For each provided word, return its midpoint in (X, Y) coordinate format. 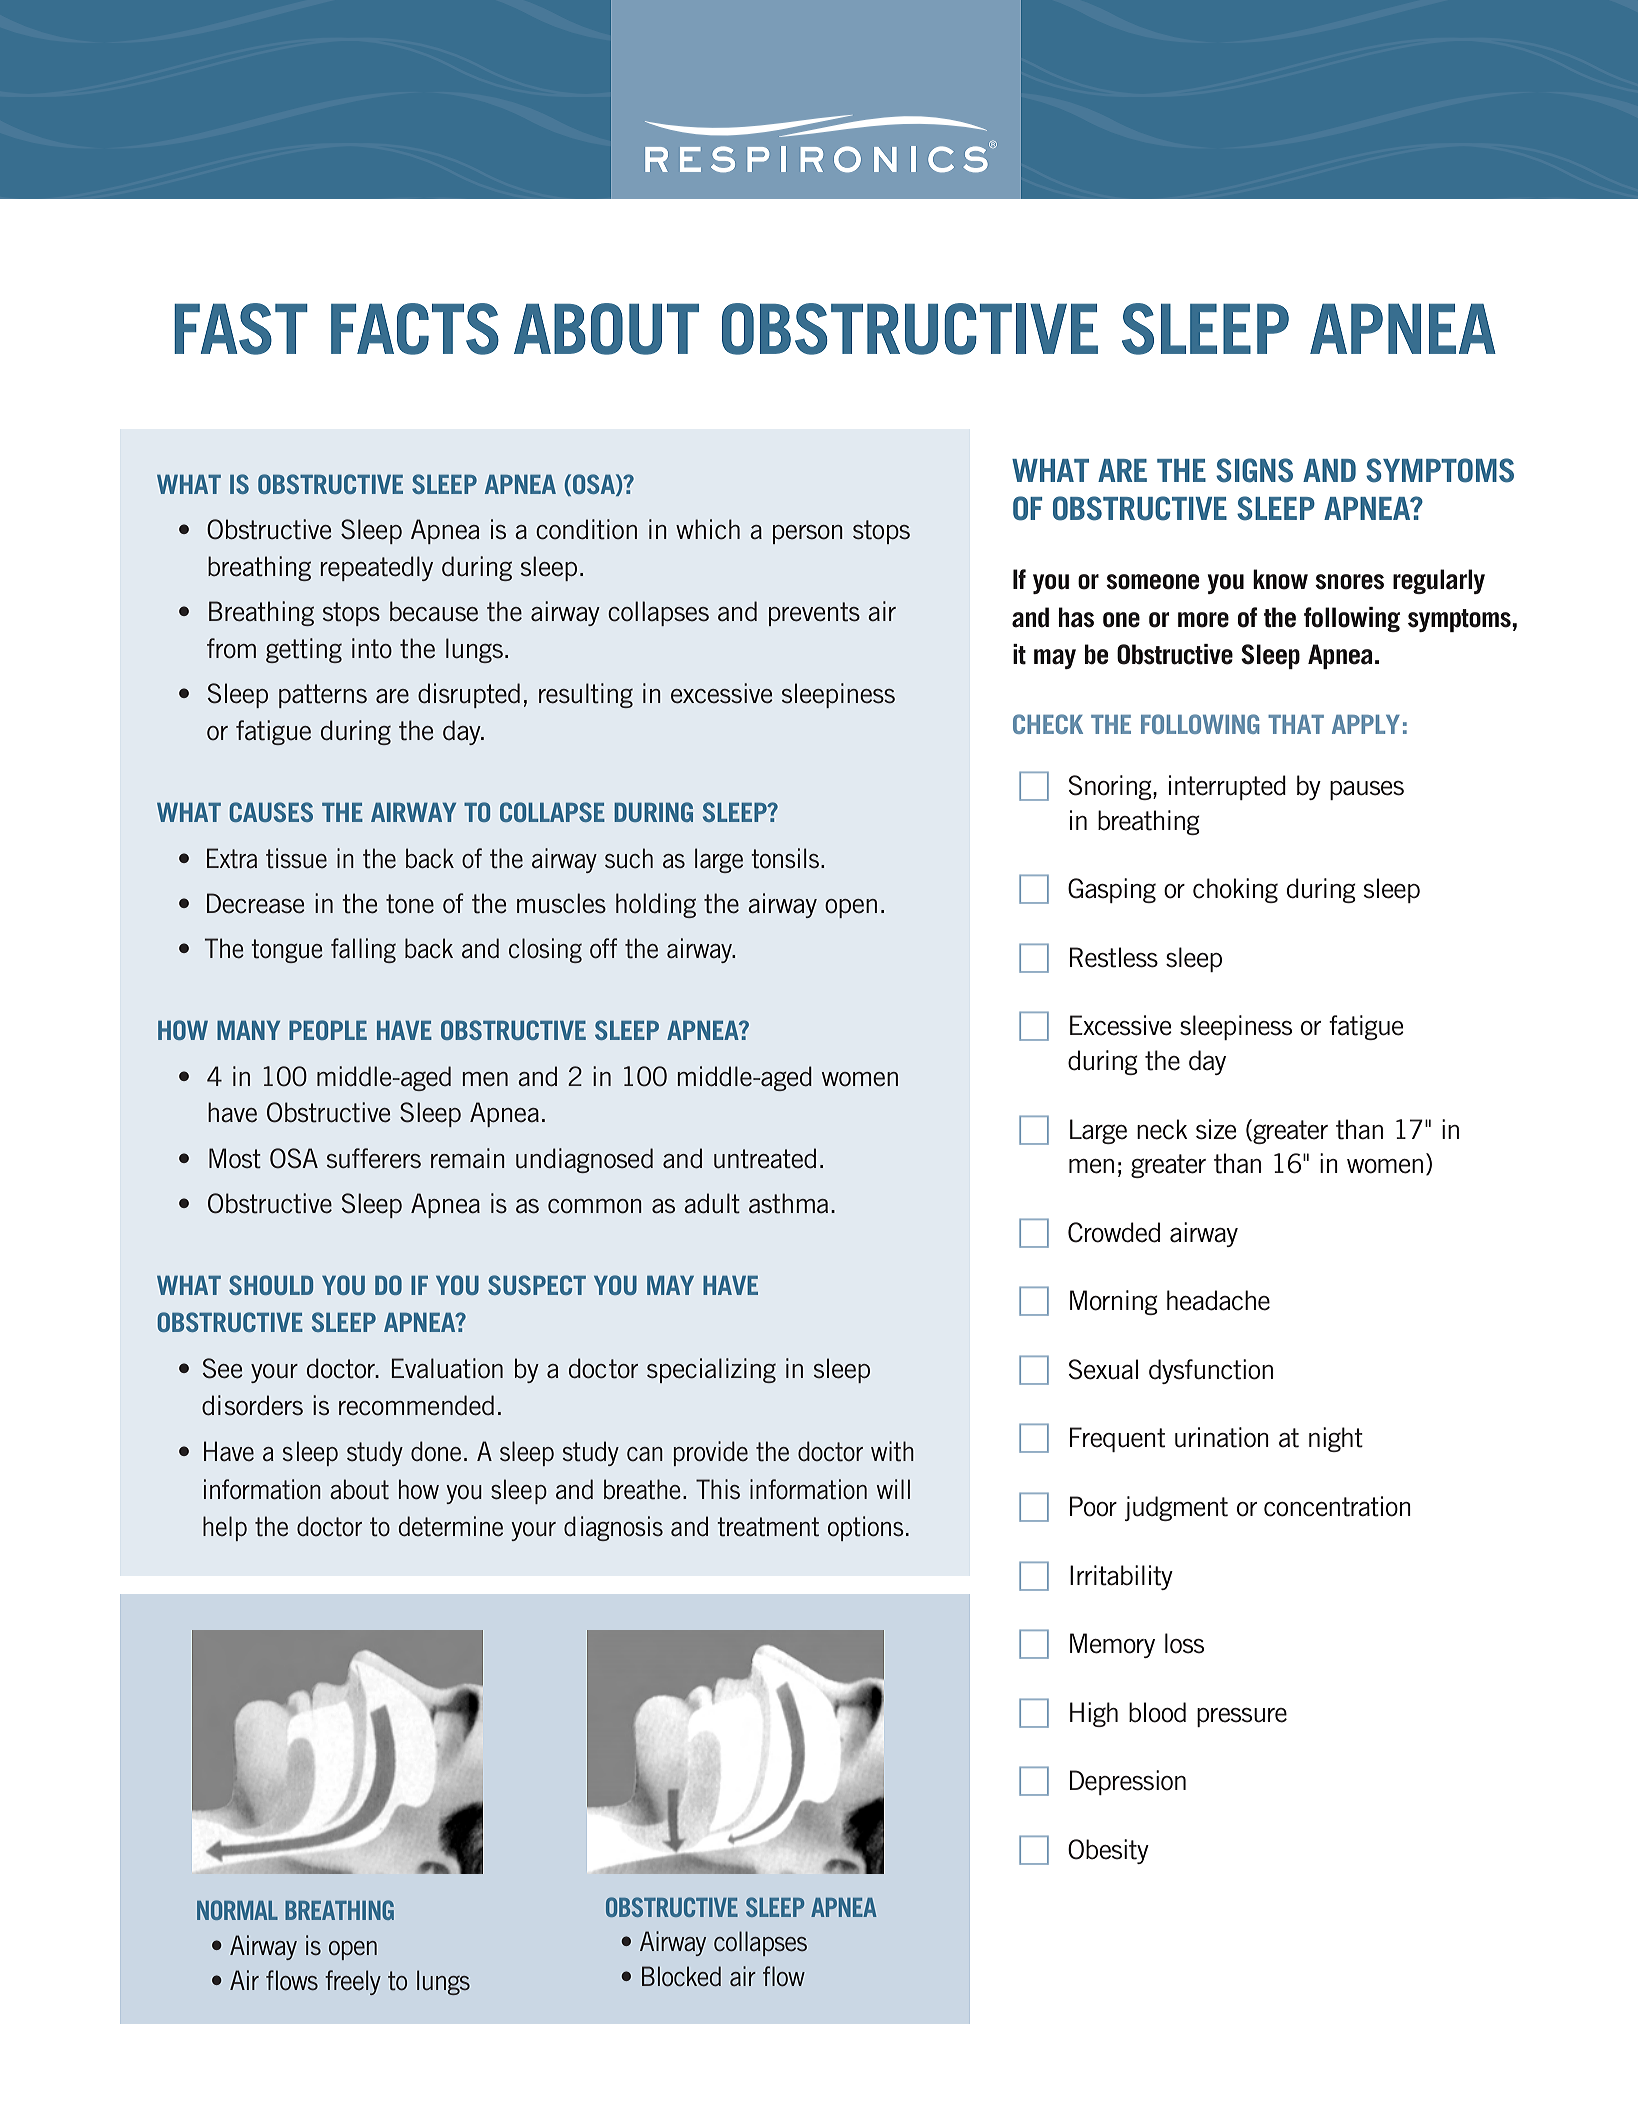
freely (353, 1982)
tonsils (785, 858)
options (866, 1528)
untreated (765, 1158)
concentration (1337, 1506)
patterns (323, 696)
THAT (1296, 724)
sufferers (374, 1158)
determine (451, 1526)
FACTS (415, 329)
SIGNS (1254, 470)
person (808, 534)
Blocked (681, 1976)
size (1216, 1129)
